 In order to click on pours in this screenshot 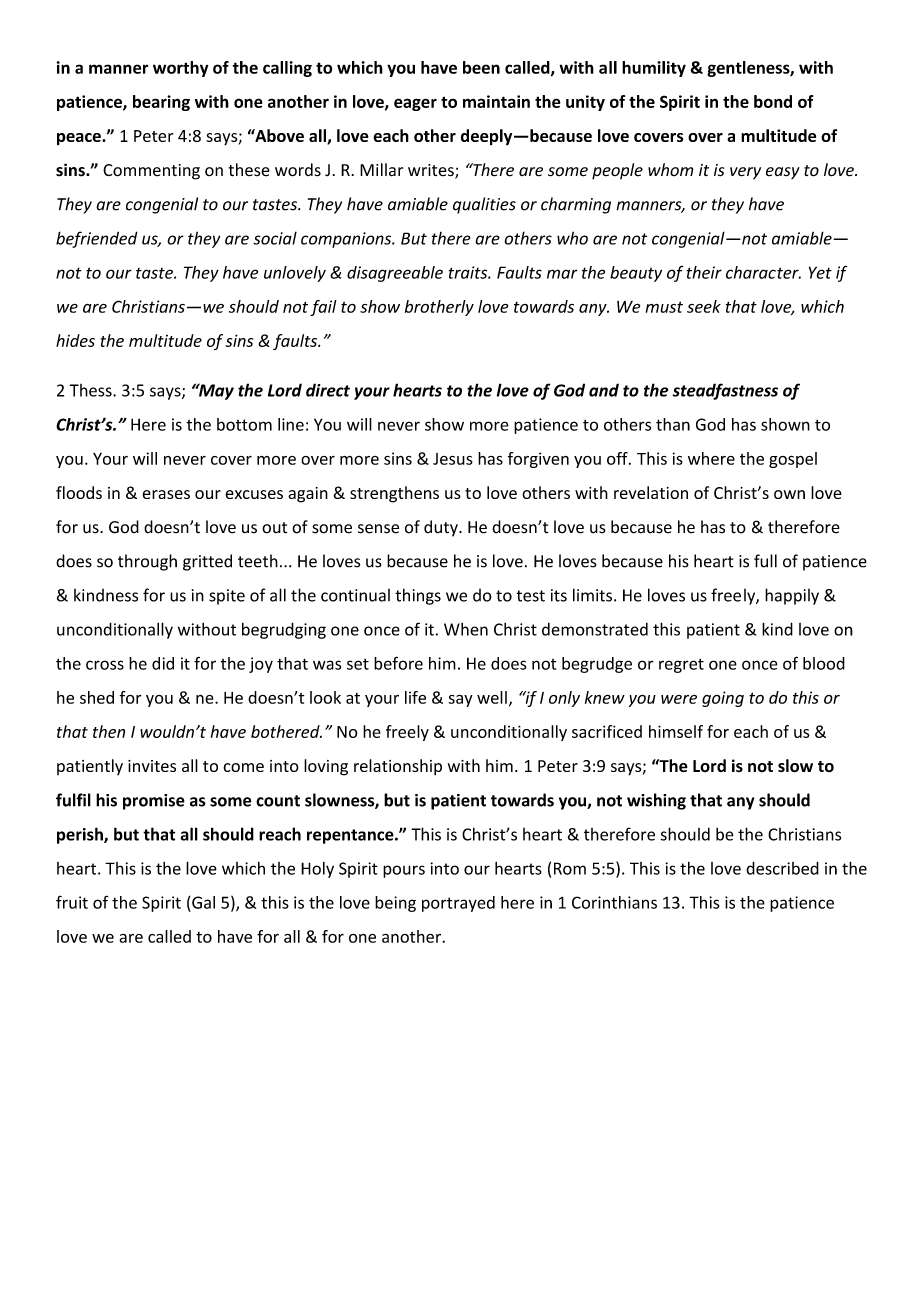, I will do `click(404, 871)`.
